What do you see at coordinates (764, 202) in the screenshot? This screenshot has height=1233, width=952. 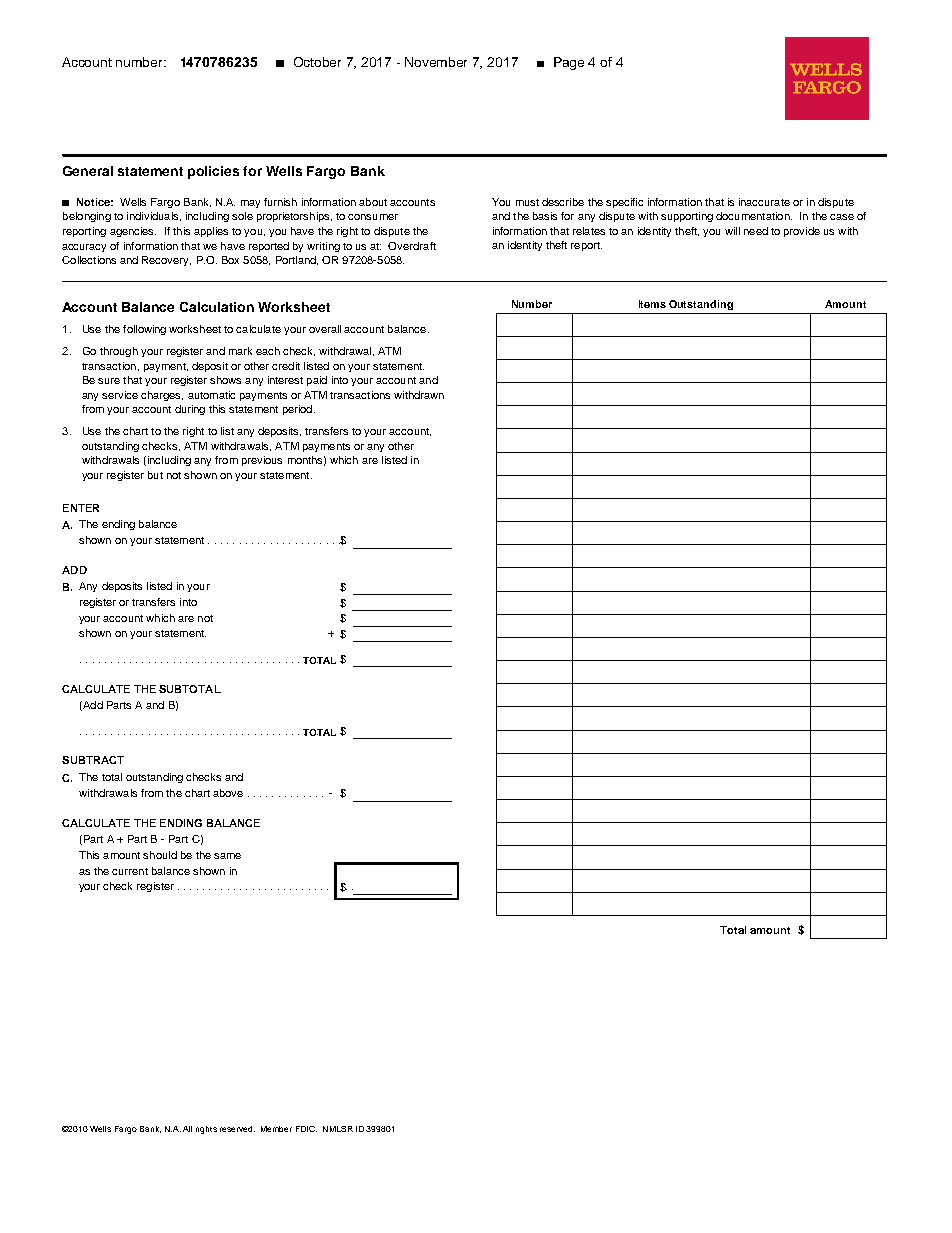 I see `inaccurate` at bounding box center [764, 202].
